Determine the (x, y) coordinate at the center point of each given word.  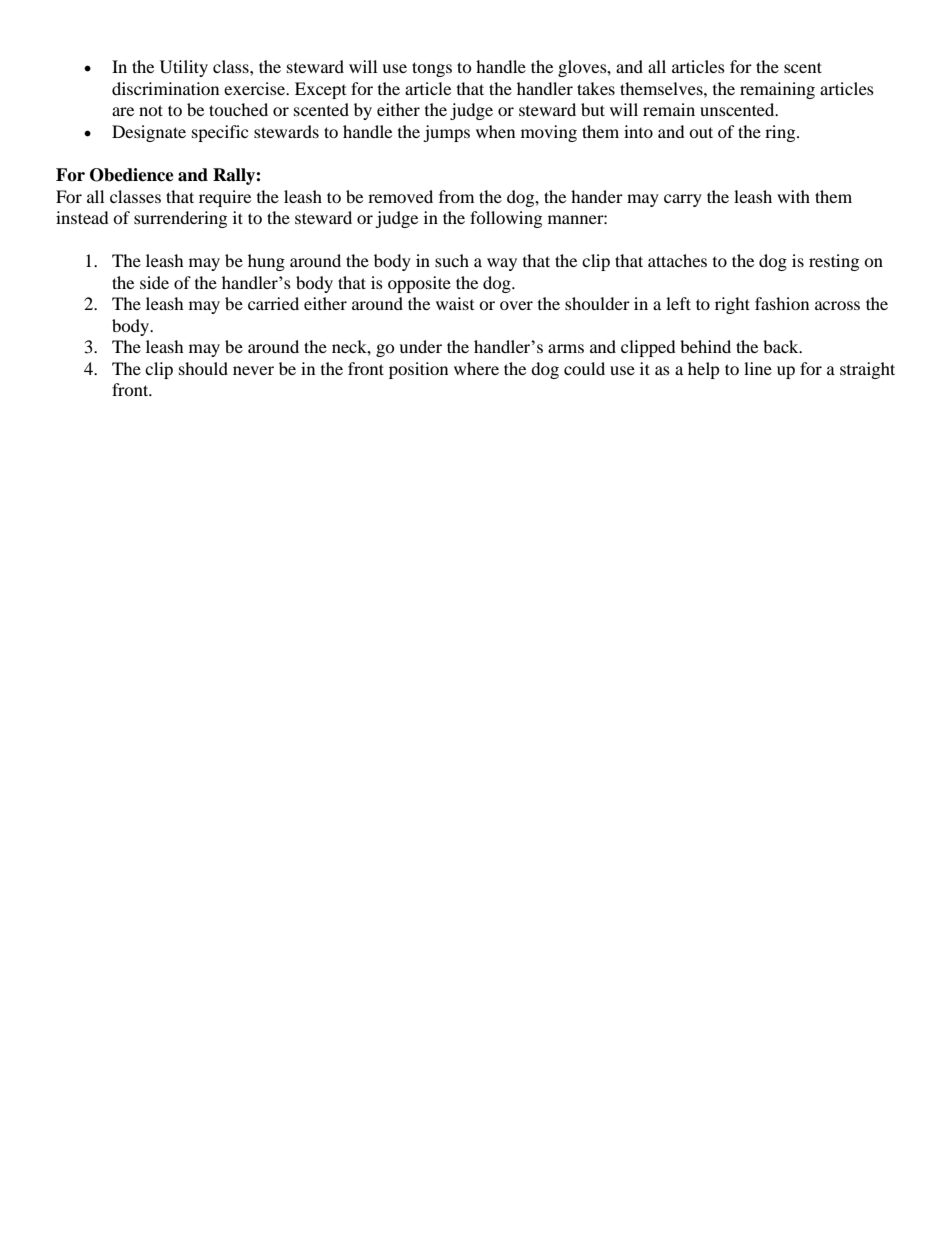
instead (82, 217)
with (793, 196)
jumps (446, 133)
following (506, 219)
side (154, 282)
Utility (184, 68)
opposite (419, 284)
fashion (782, 303)
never (253, 370)
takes (596, 88)
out (701, 132)
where (476, 368)
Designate (149, 133)
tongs (432, 69)
